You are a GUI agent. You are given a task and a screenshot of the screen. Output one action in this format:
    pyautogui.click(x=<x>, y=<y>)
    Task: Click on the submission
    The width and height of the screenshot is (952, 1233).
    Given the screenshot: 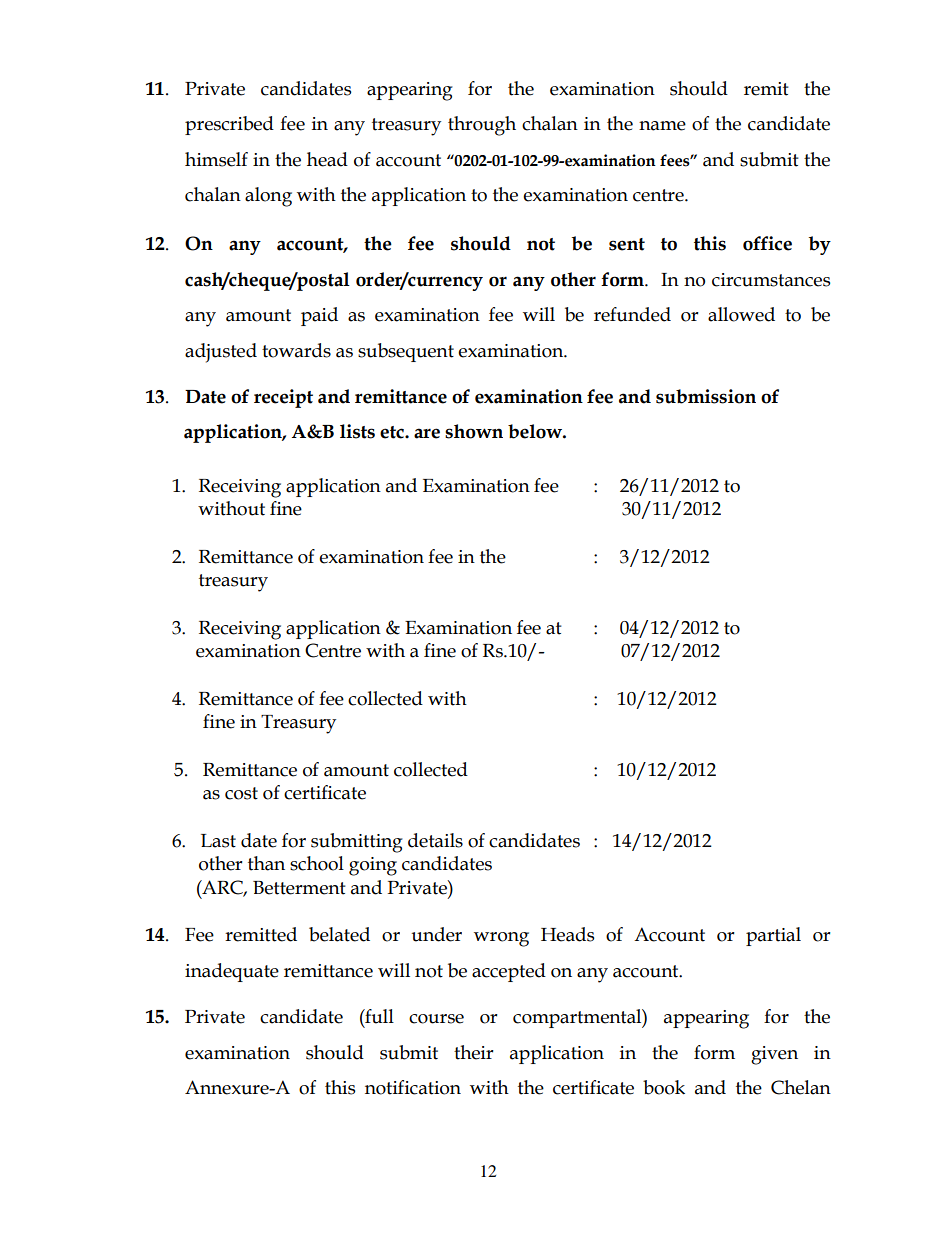 What is the action you would take?
    pyautogui.click(x=706, y=396)
